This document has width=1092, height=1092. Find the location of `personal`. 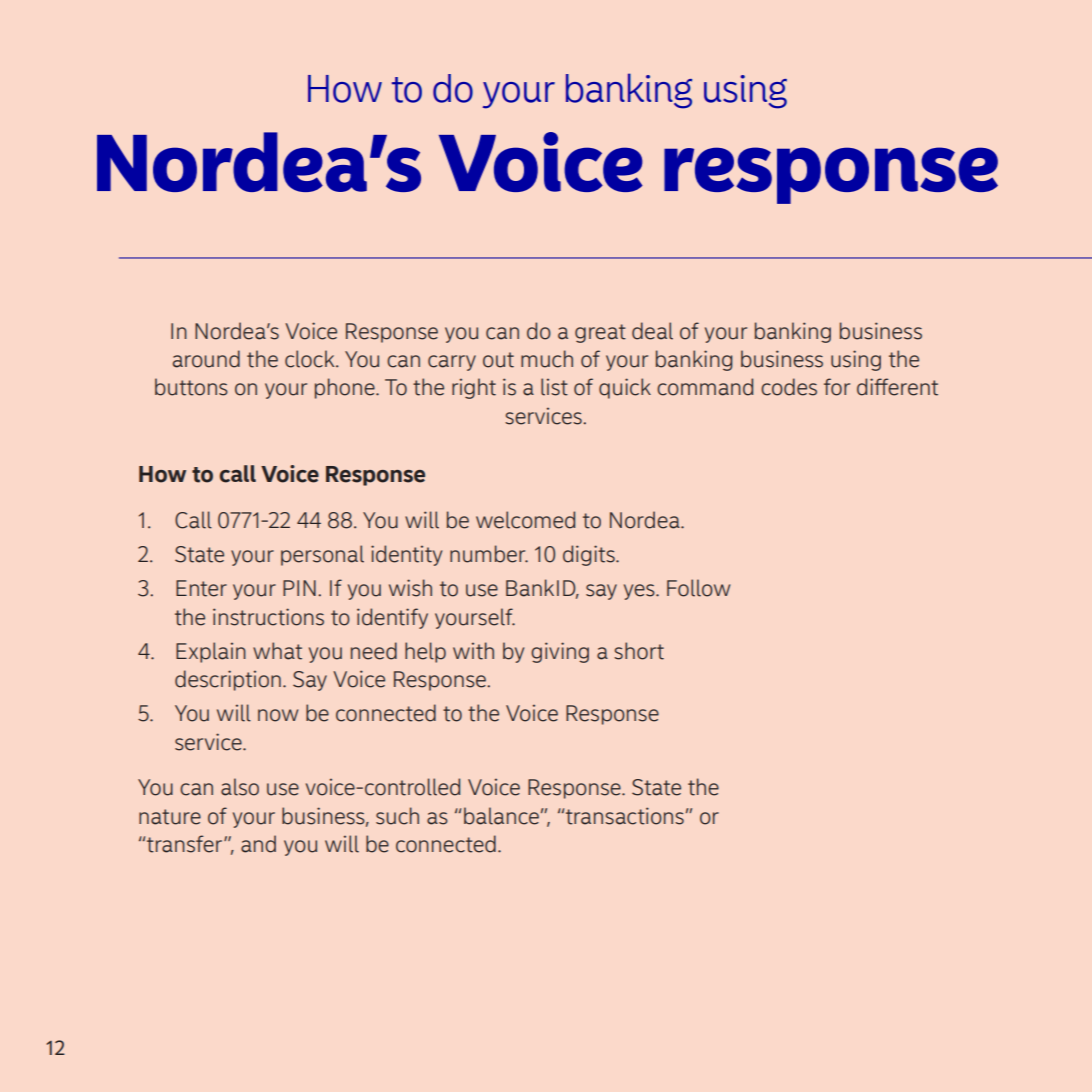

personal is located at coordinates (322, 555).
